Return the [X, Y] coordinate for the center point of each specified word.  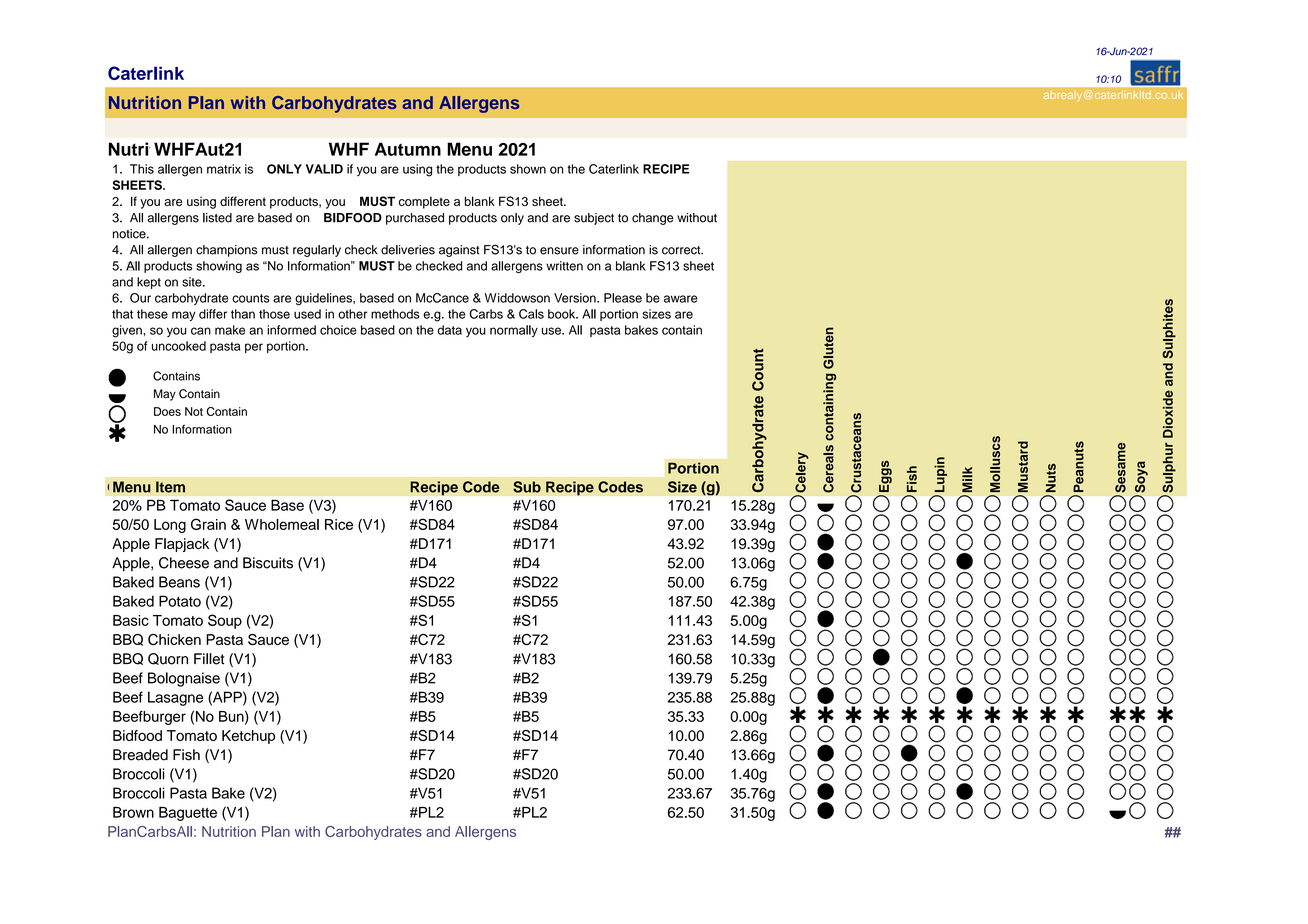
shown [528, 169]
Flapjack [182, 545]
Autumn [408, 149]
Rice [339, 524]
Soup [225, 621]
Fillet [209, 659]
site [193, 282]
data [450, 330]
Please [623, 298]
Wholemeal [282, 524]
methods [395, 314]
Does [167, 411]
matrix [224, 169]
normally [514, 331]
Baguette [188, 814]
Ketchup [248, 737]
